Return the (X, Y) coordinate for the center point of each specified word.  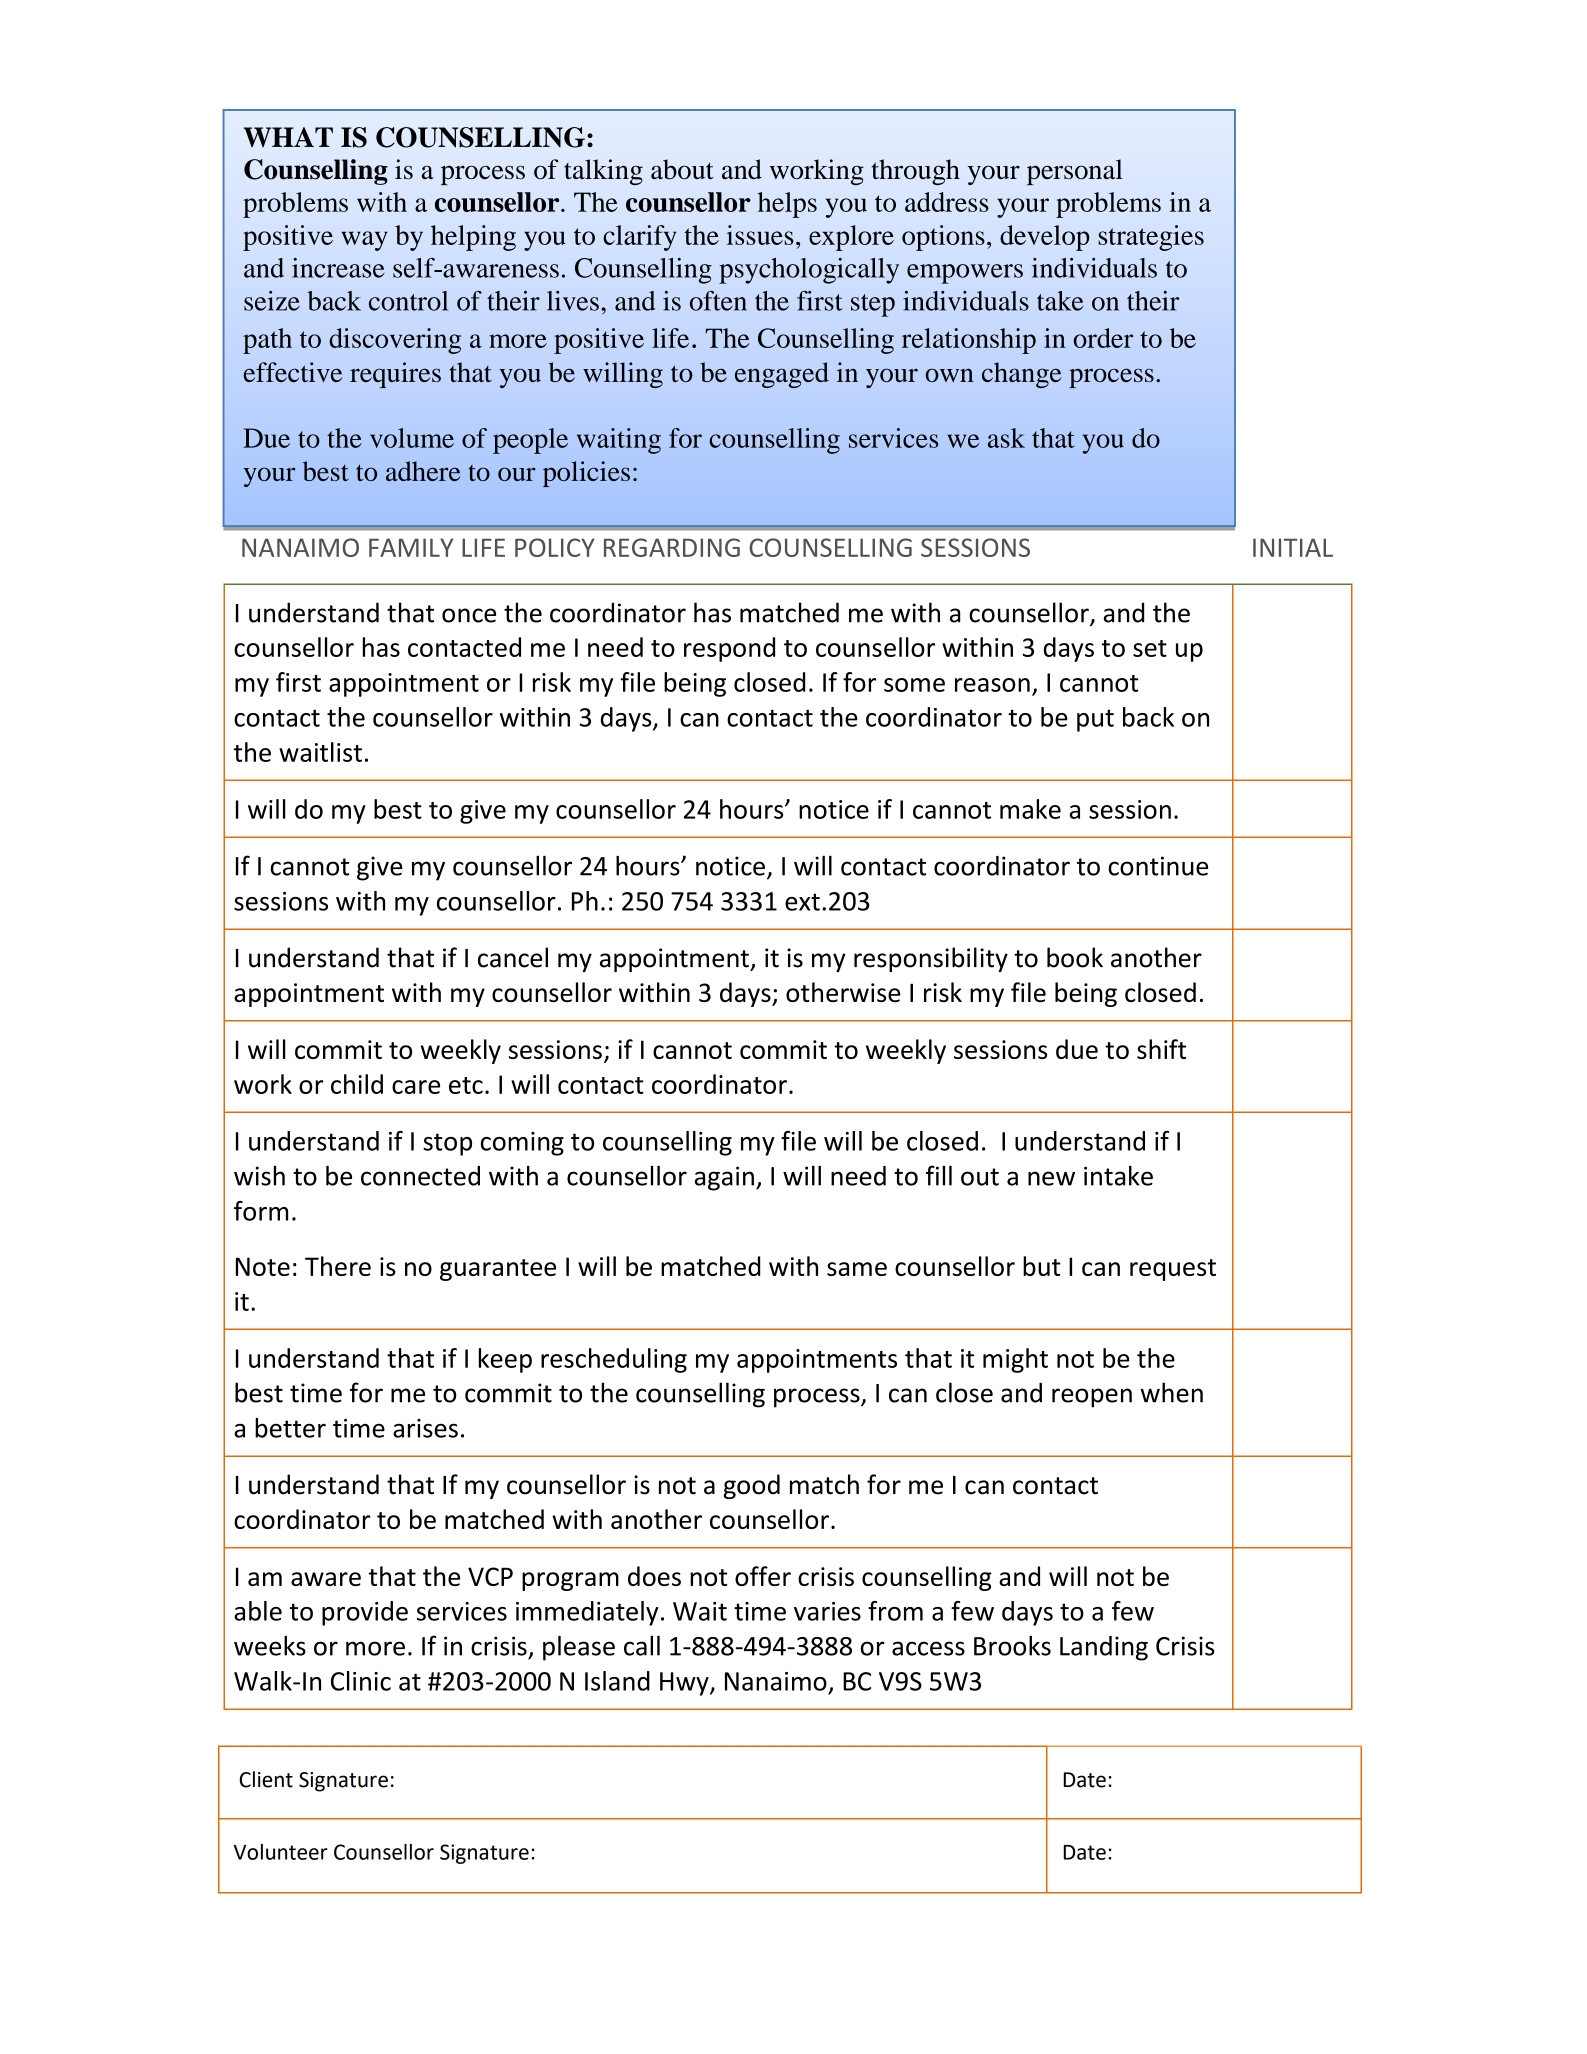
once (469, 615)
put (1095, 720)
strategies (1151, 238)
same (857, 1269)
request (1173, 1270)
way (364, 241)
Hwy (685, 1684)
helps (787, 205)
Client (266, 1779)
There (338, 1266)
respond (729, 649)
